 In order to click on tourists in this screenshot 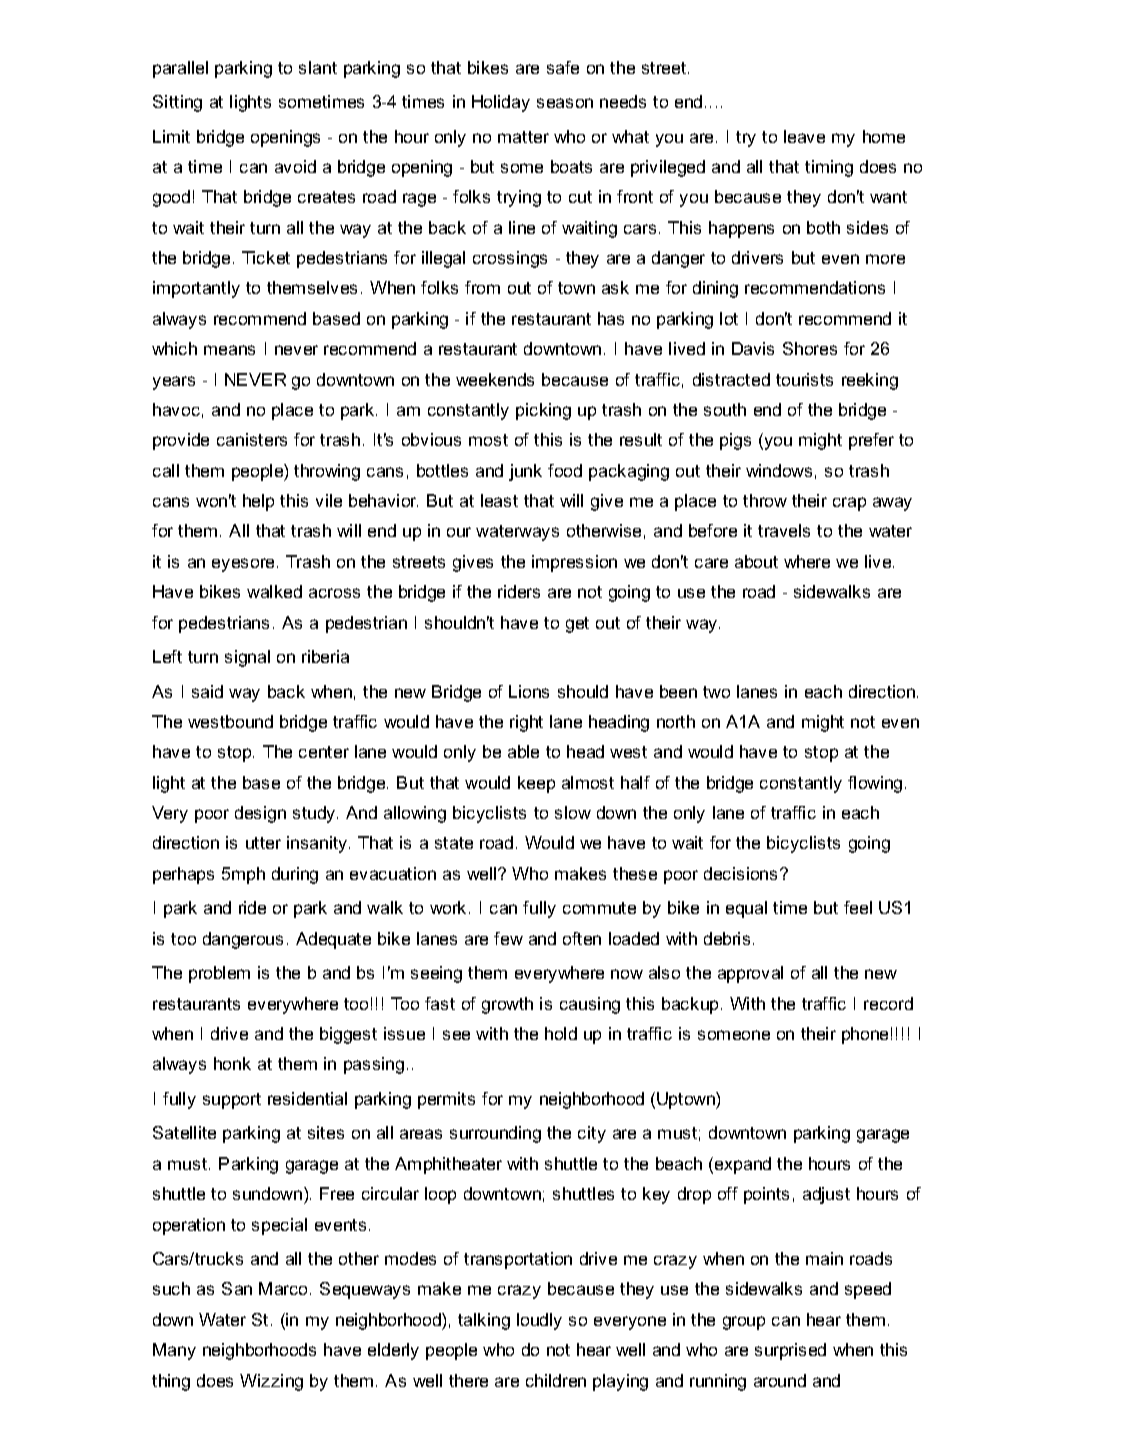, I will do `click(804, 379)`.
